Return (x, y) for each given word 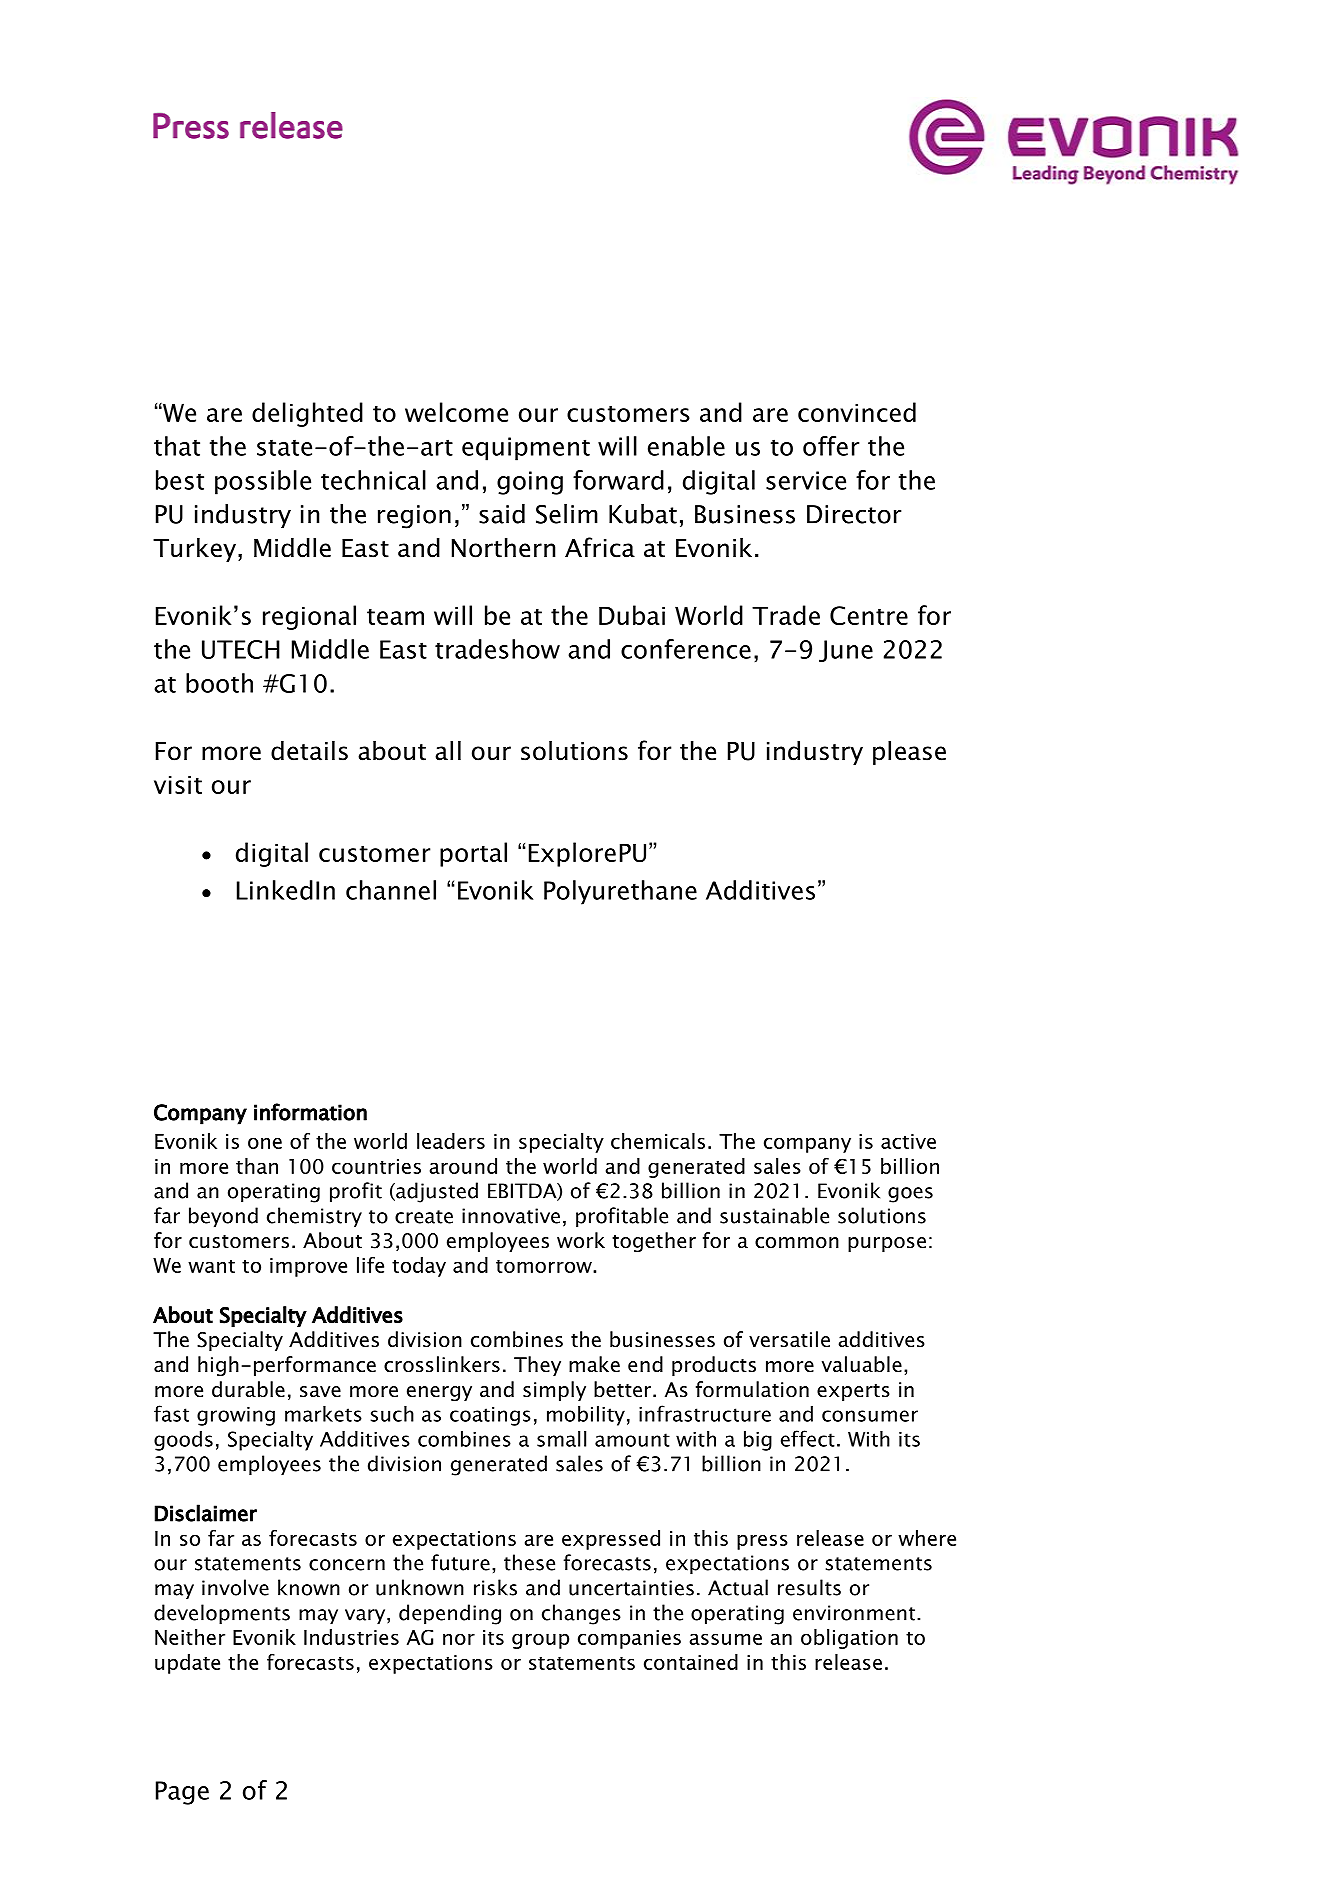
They (537, 1366)
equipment (526, 449)
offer (831, 446)
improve (308, 1267)
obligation (849, 1639)
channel (391, 890)
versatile (789, 1339)
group (540, 1641)
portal (473, 854)
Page (182, 1793)
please (909, 753)
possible (263, 482)
